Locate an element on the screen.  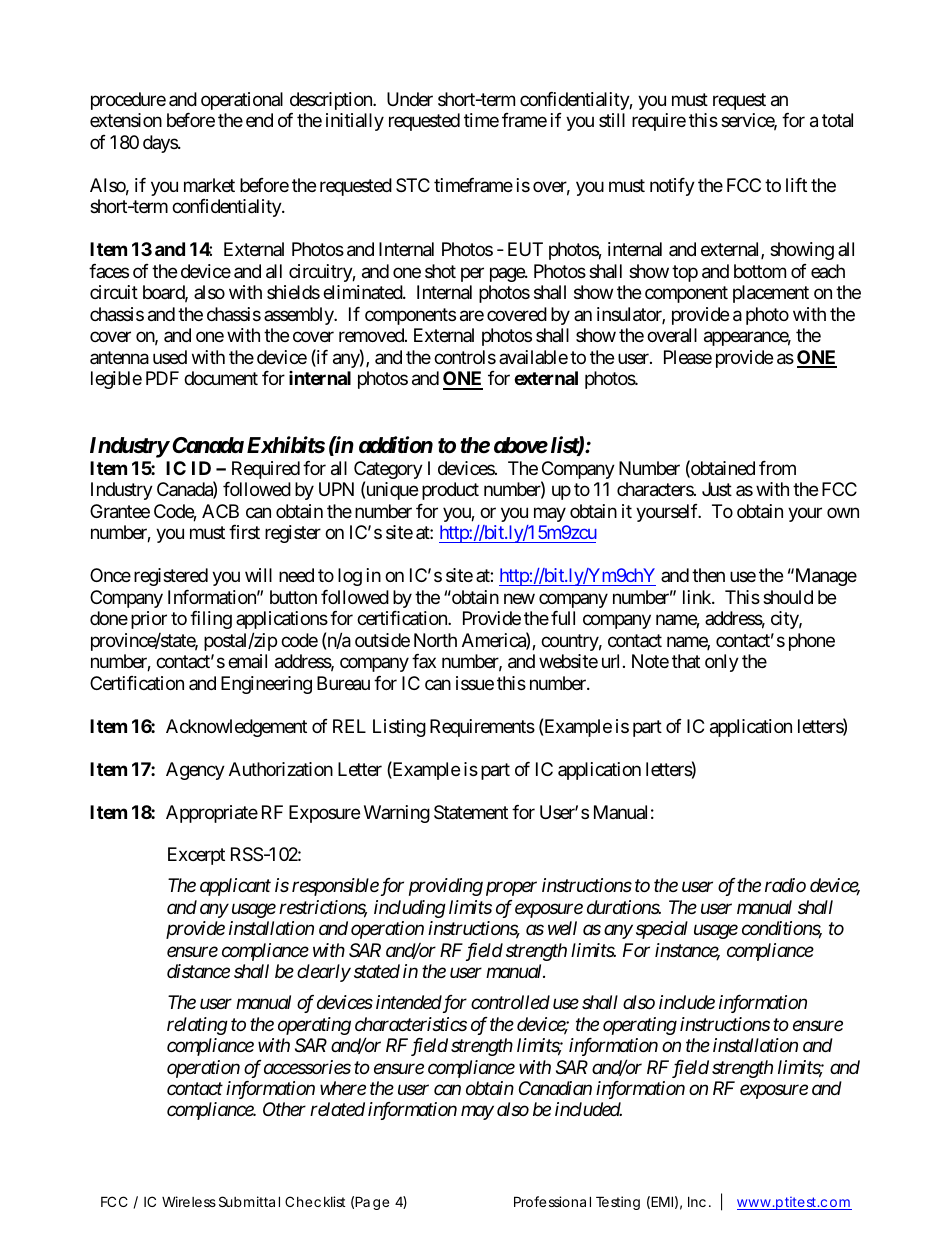
from is located at coordinates (777, 468).
